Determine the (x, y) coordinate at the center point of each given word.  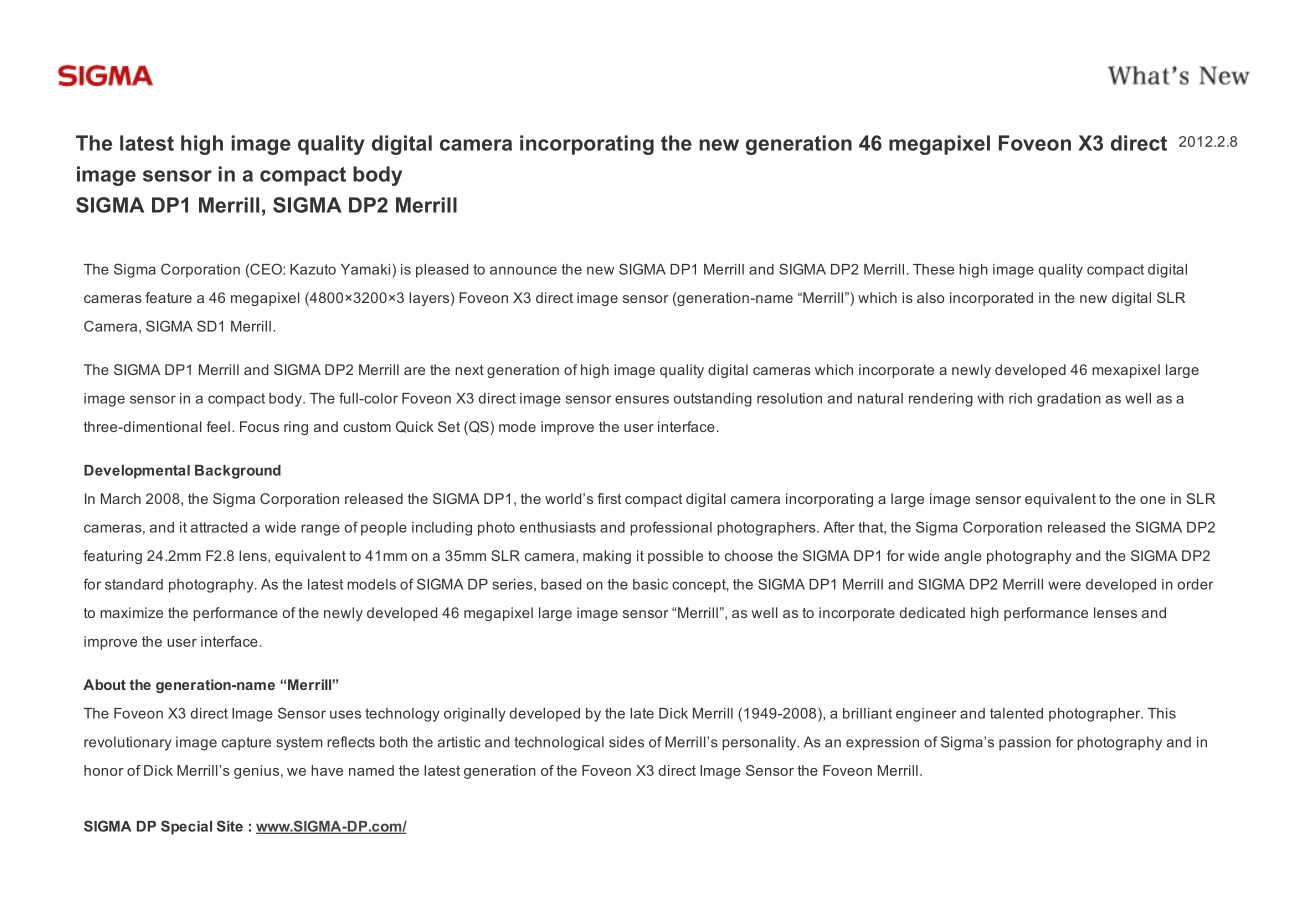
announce (523, 270)
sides (626, 742)
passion (1025, 743)
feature (168, 297)
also (930, 297)
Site (230, 826)
